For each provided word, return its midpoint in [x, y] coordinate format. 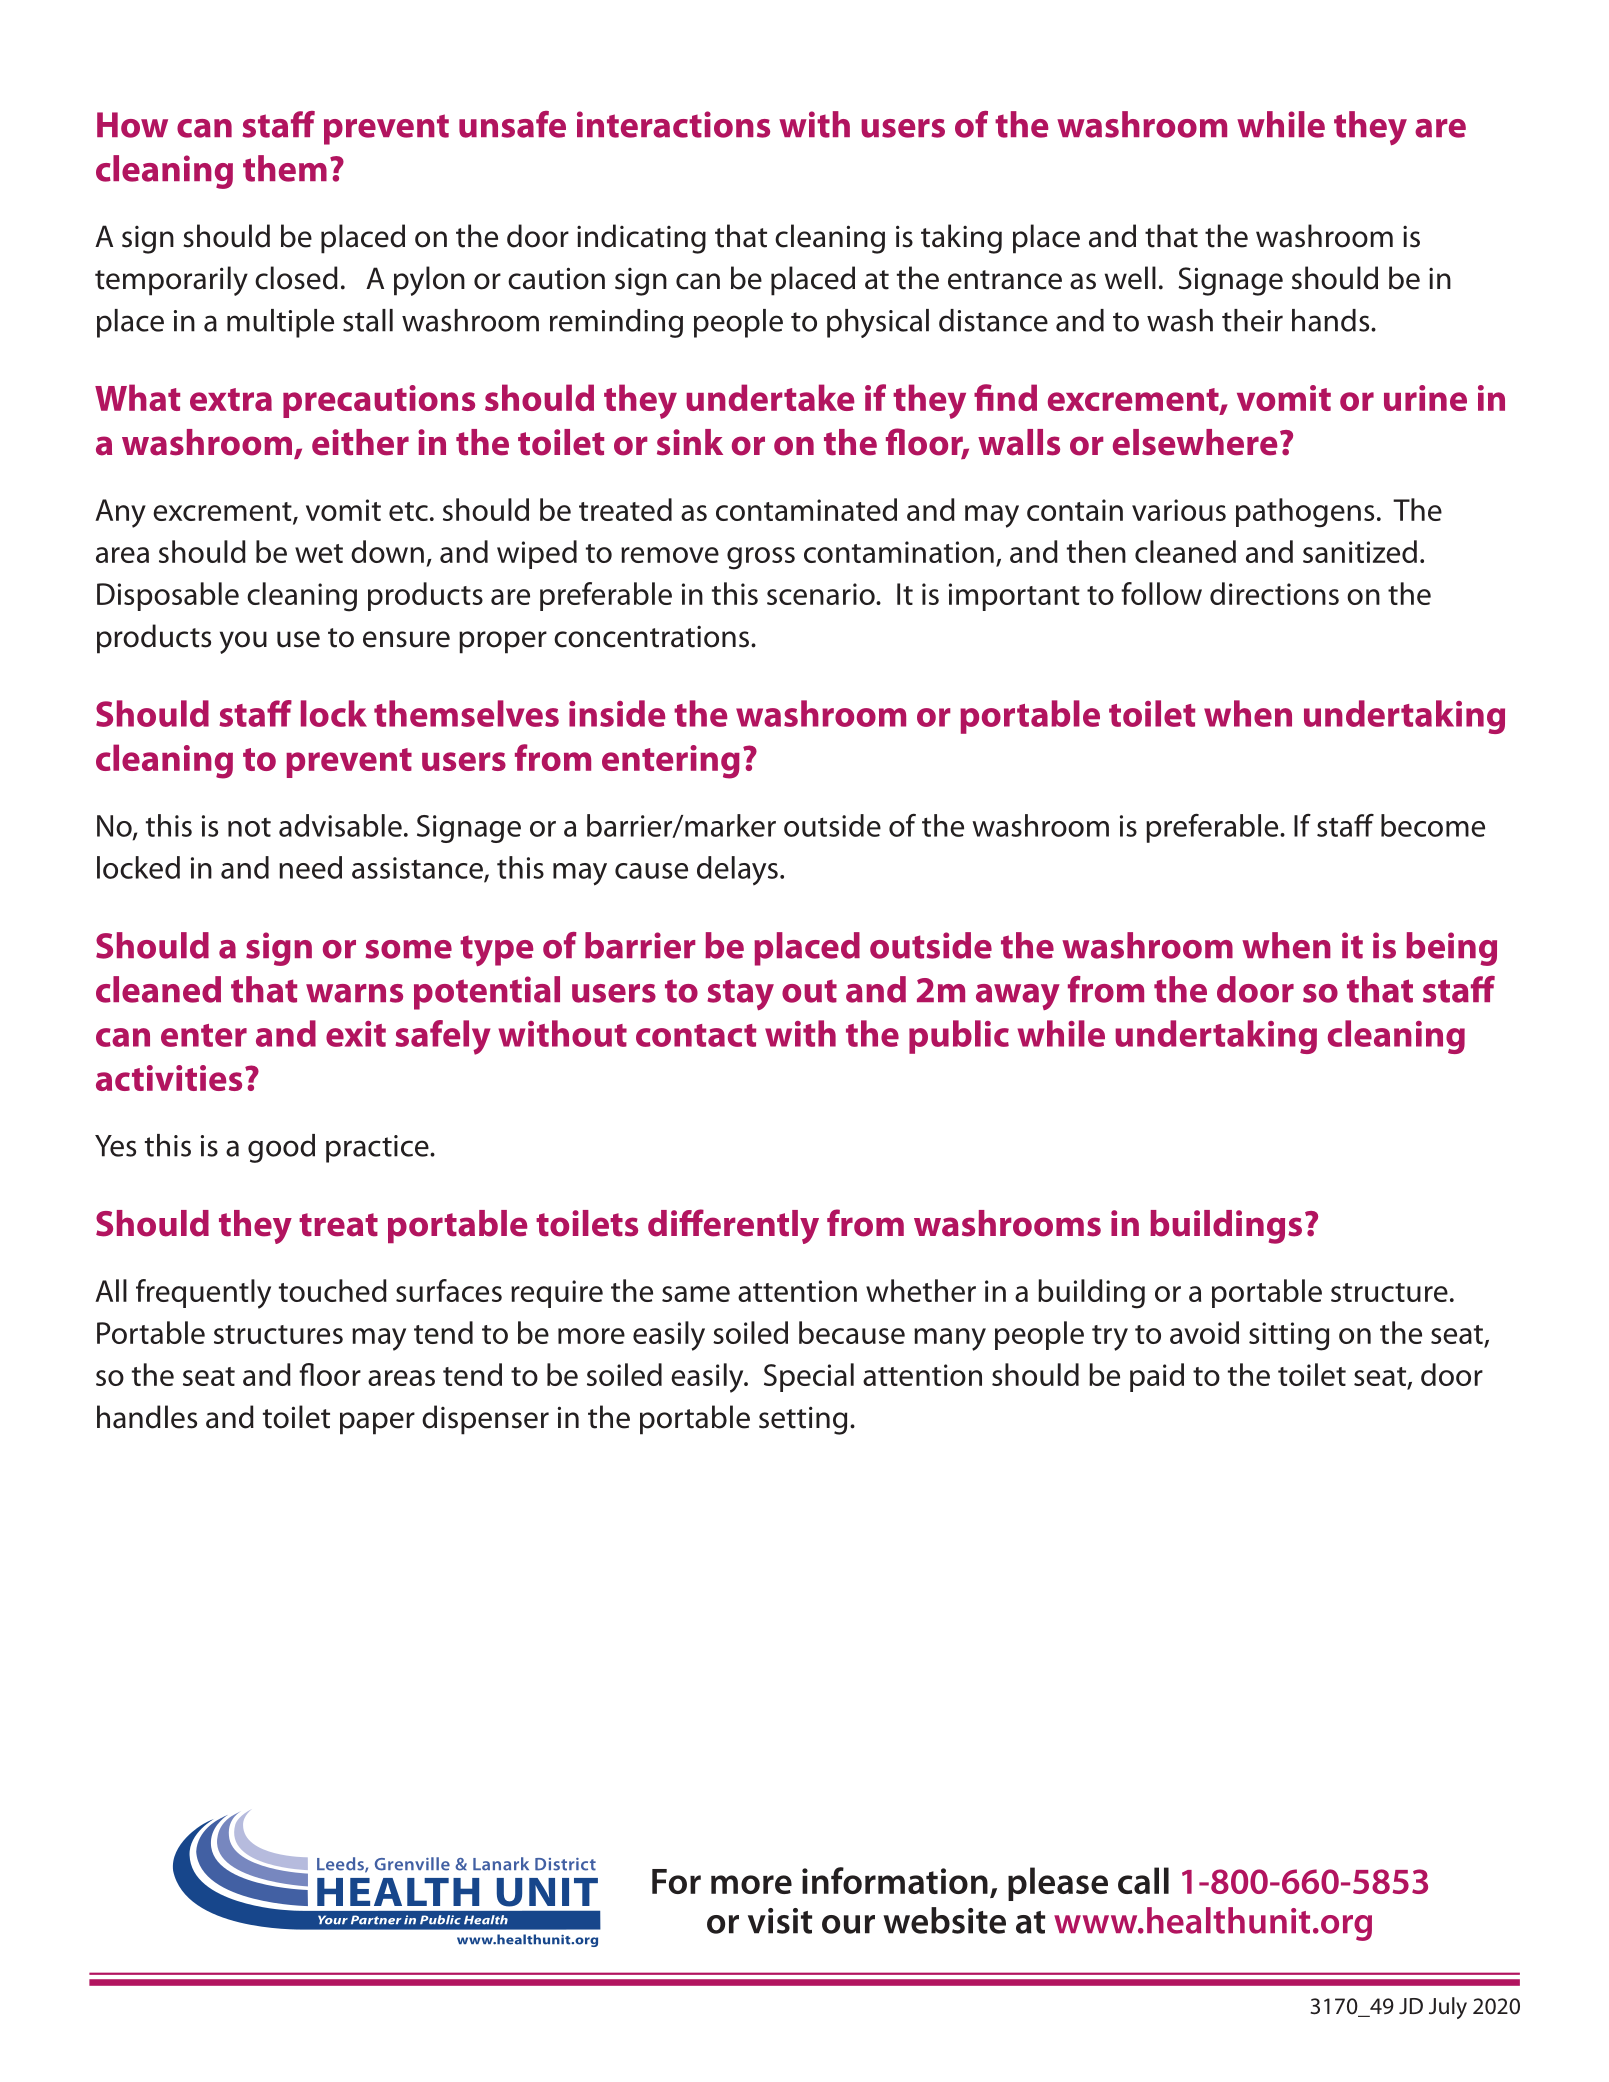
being [1451, 949]
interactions [673, 124]
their [1252, 320]
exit [356, 1034]
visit [780, 1921]
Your [333, 1920]
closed [296, 278]
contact [696, 1035]
